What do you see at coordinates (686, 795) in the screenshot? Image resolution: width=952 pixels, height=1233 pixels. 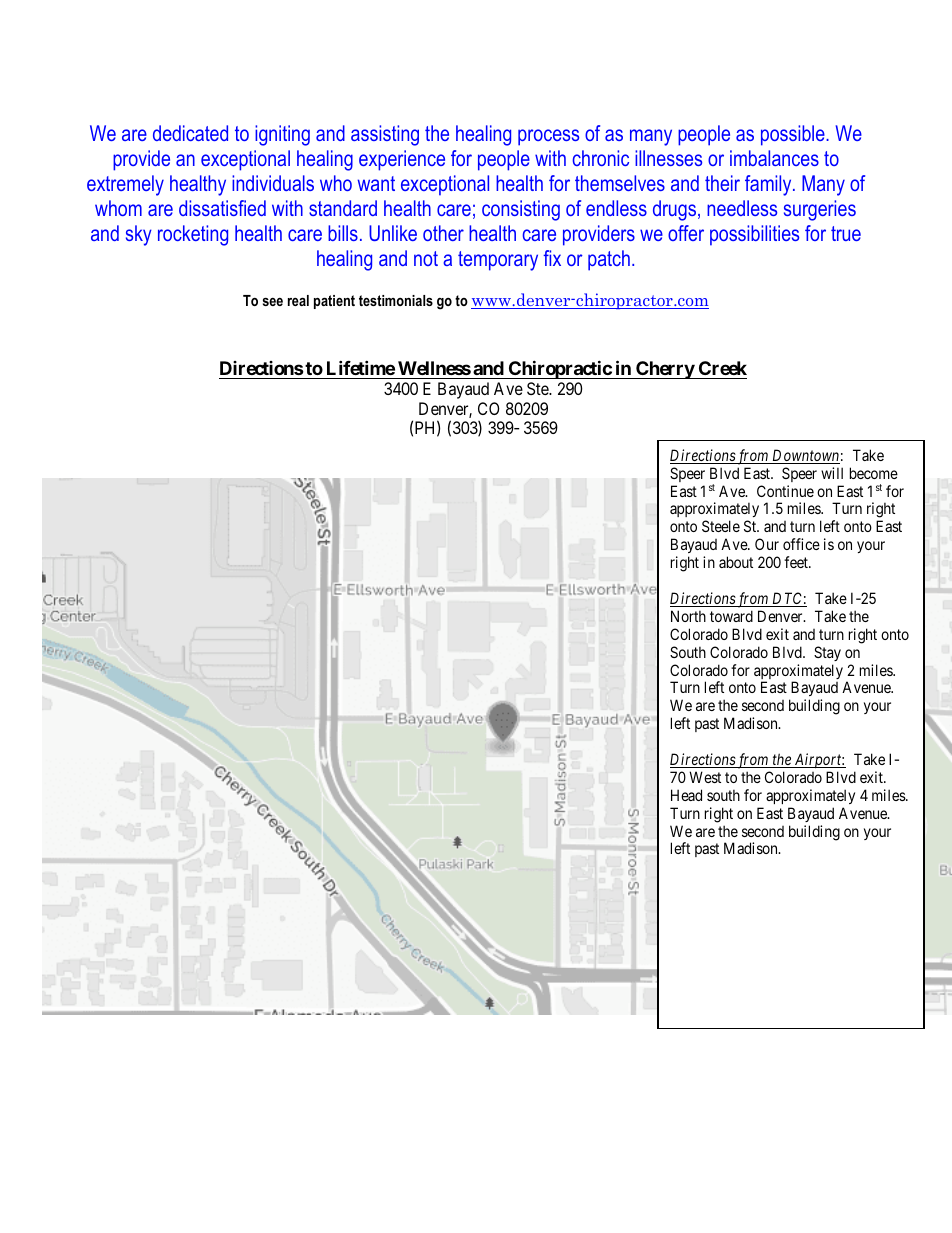 I see `Head` at bounding box center [686, 795].
